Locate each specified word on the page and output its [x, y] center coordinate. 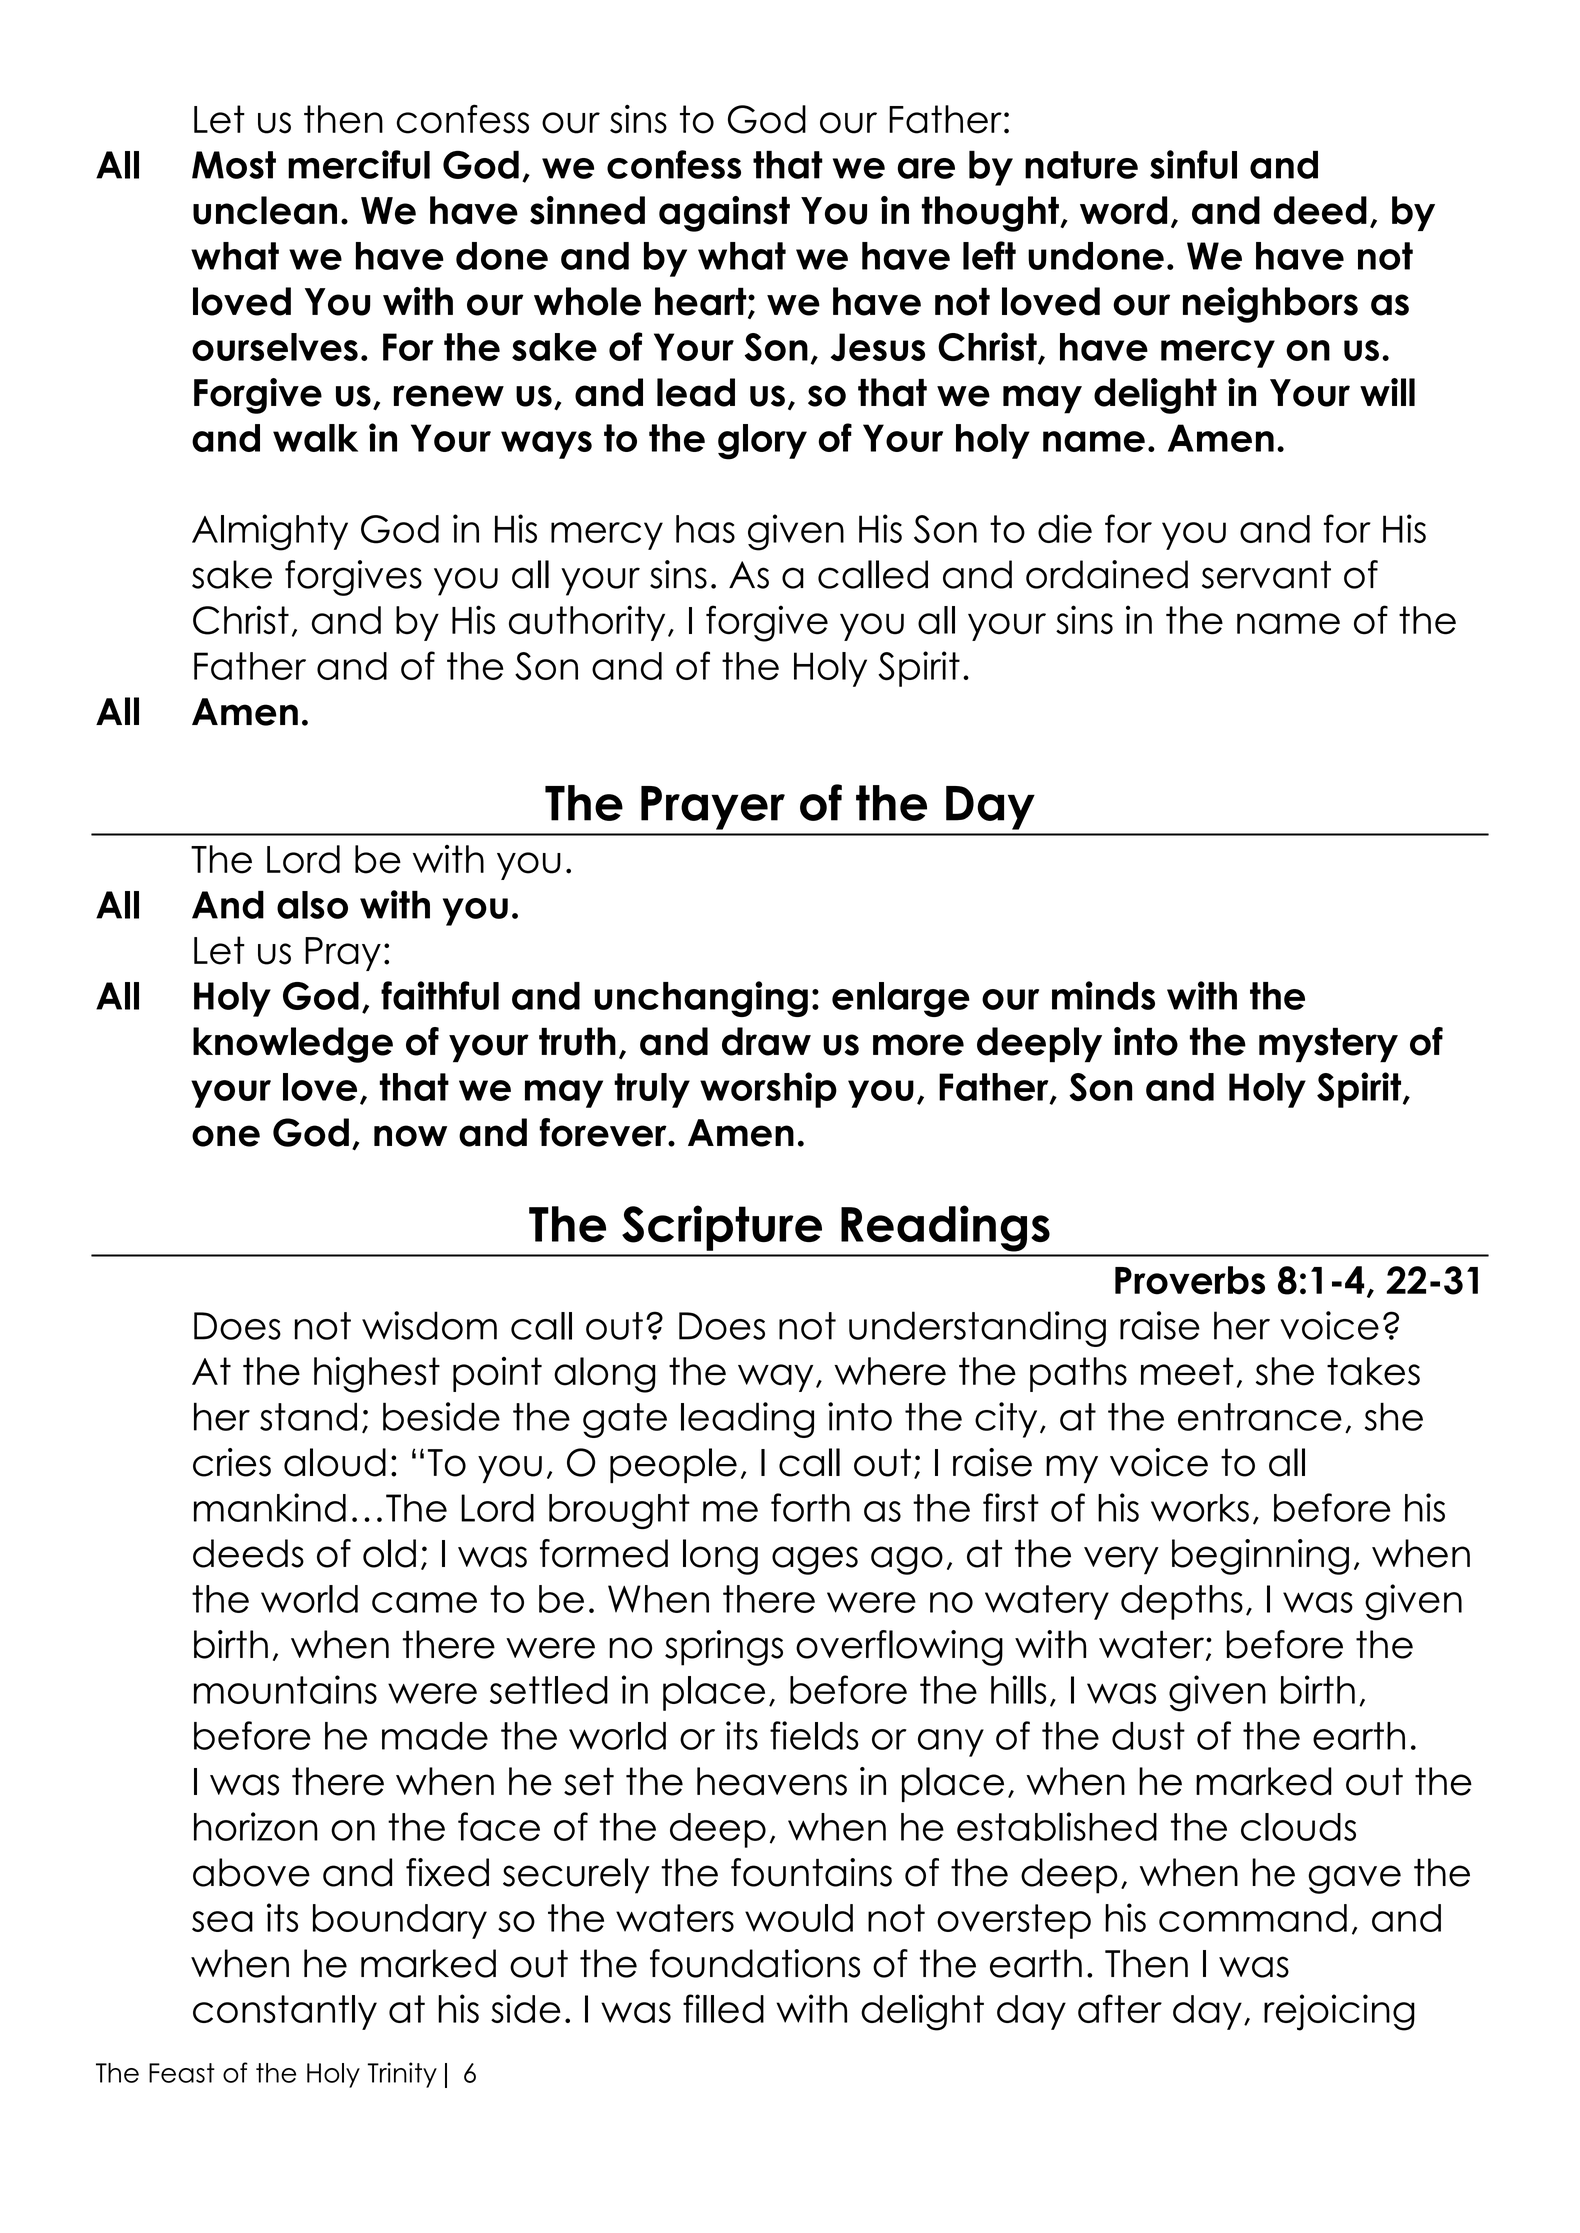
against [724, 214]
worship [768, 1090]
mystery [1328, 1045]
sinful [1193, 164]
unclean [265, 210]
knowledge [293, 1045]
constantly [285, 2012]
